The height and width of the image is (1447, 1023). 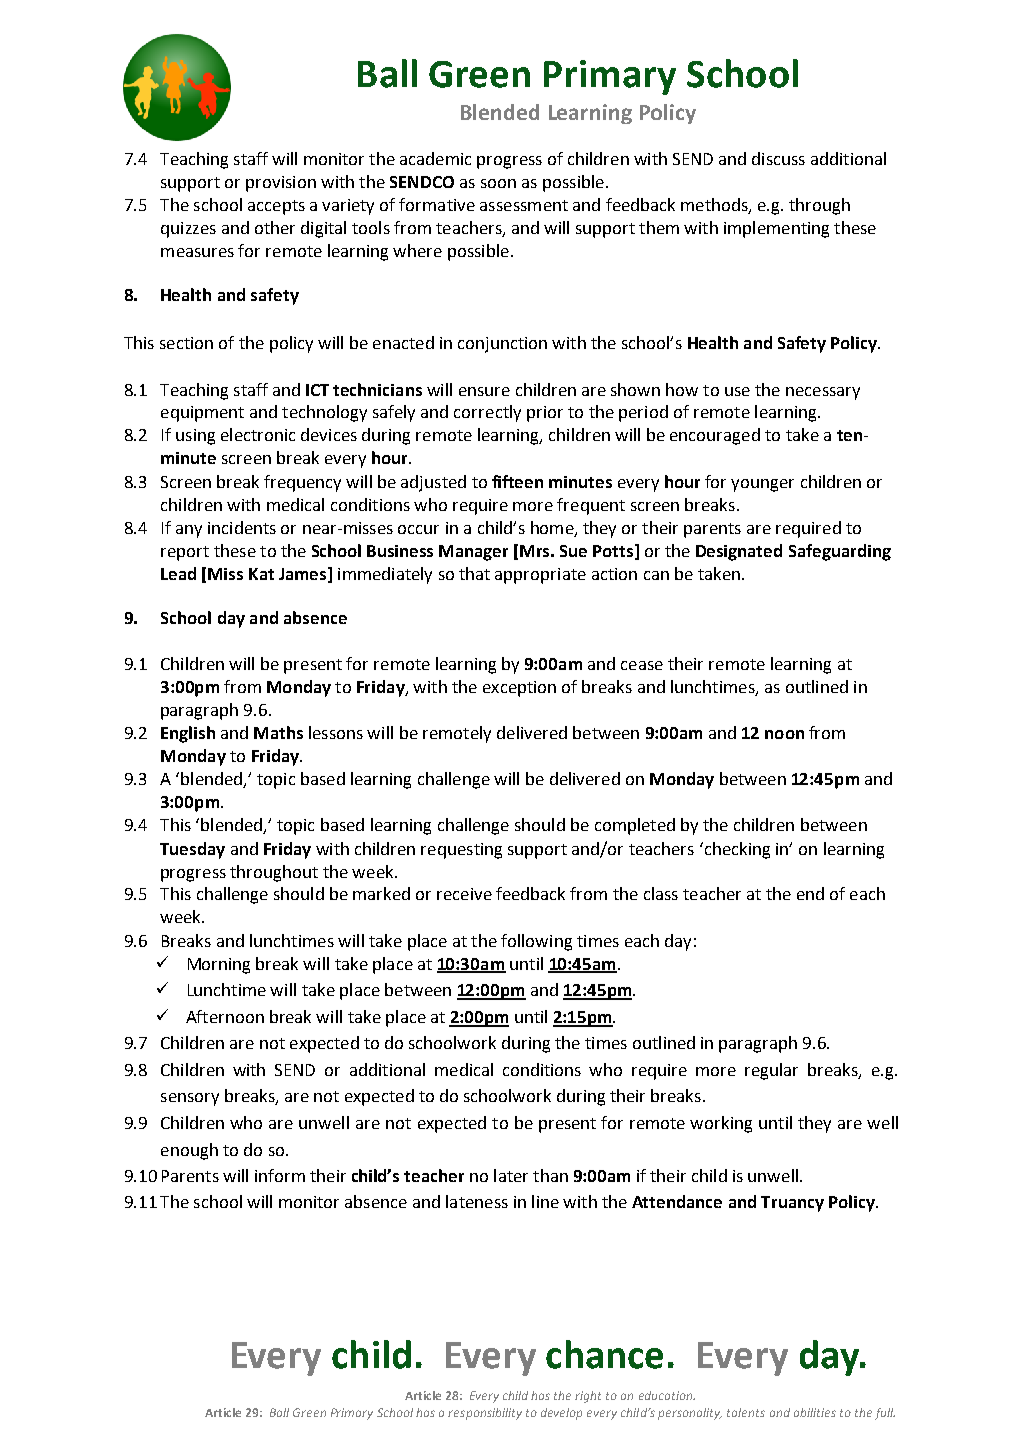 What do you see at coordinates (276, 207) in the image?
I see `accepts` at bounding box center [276, 207].
